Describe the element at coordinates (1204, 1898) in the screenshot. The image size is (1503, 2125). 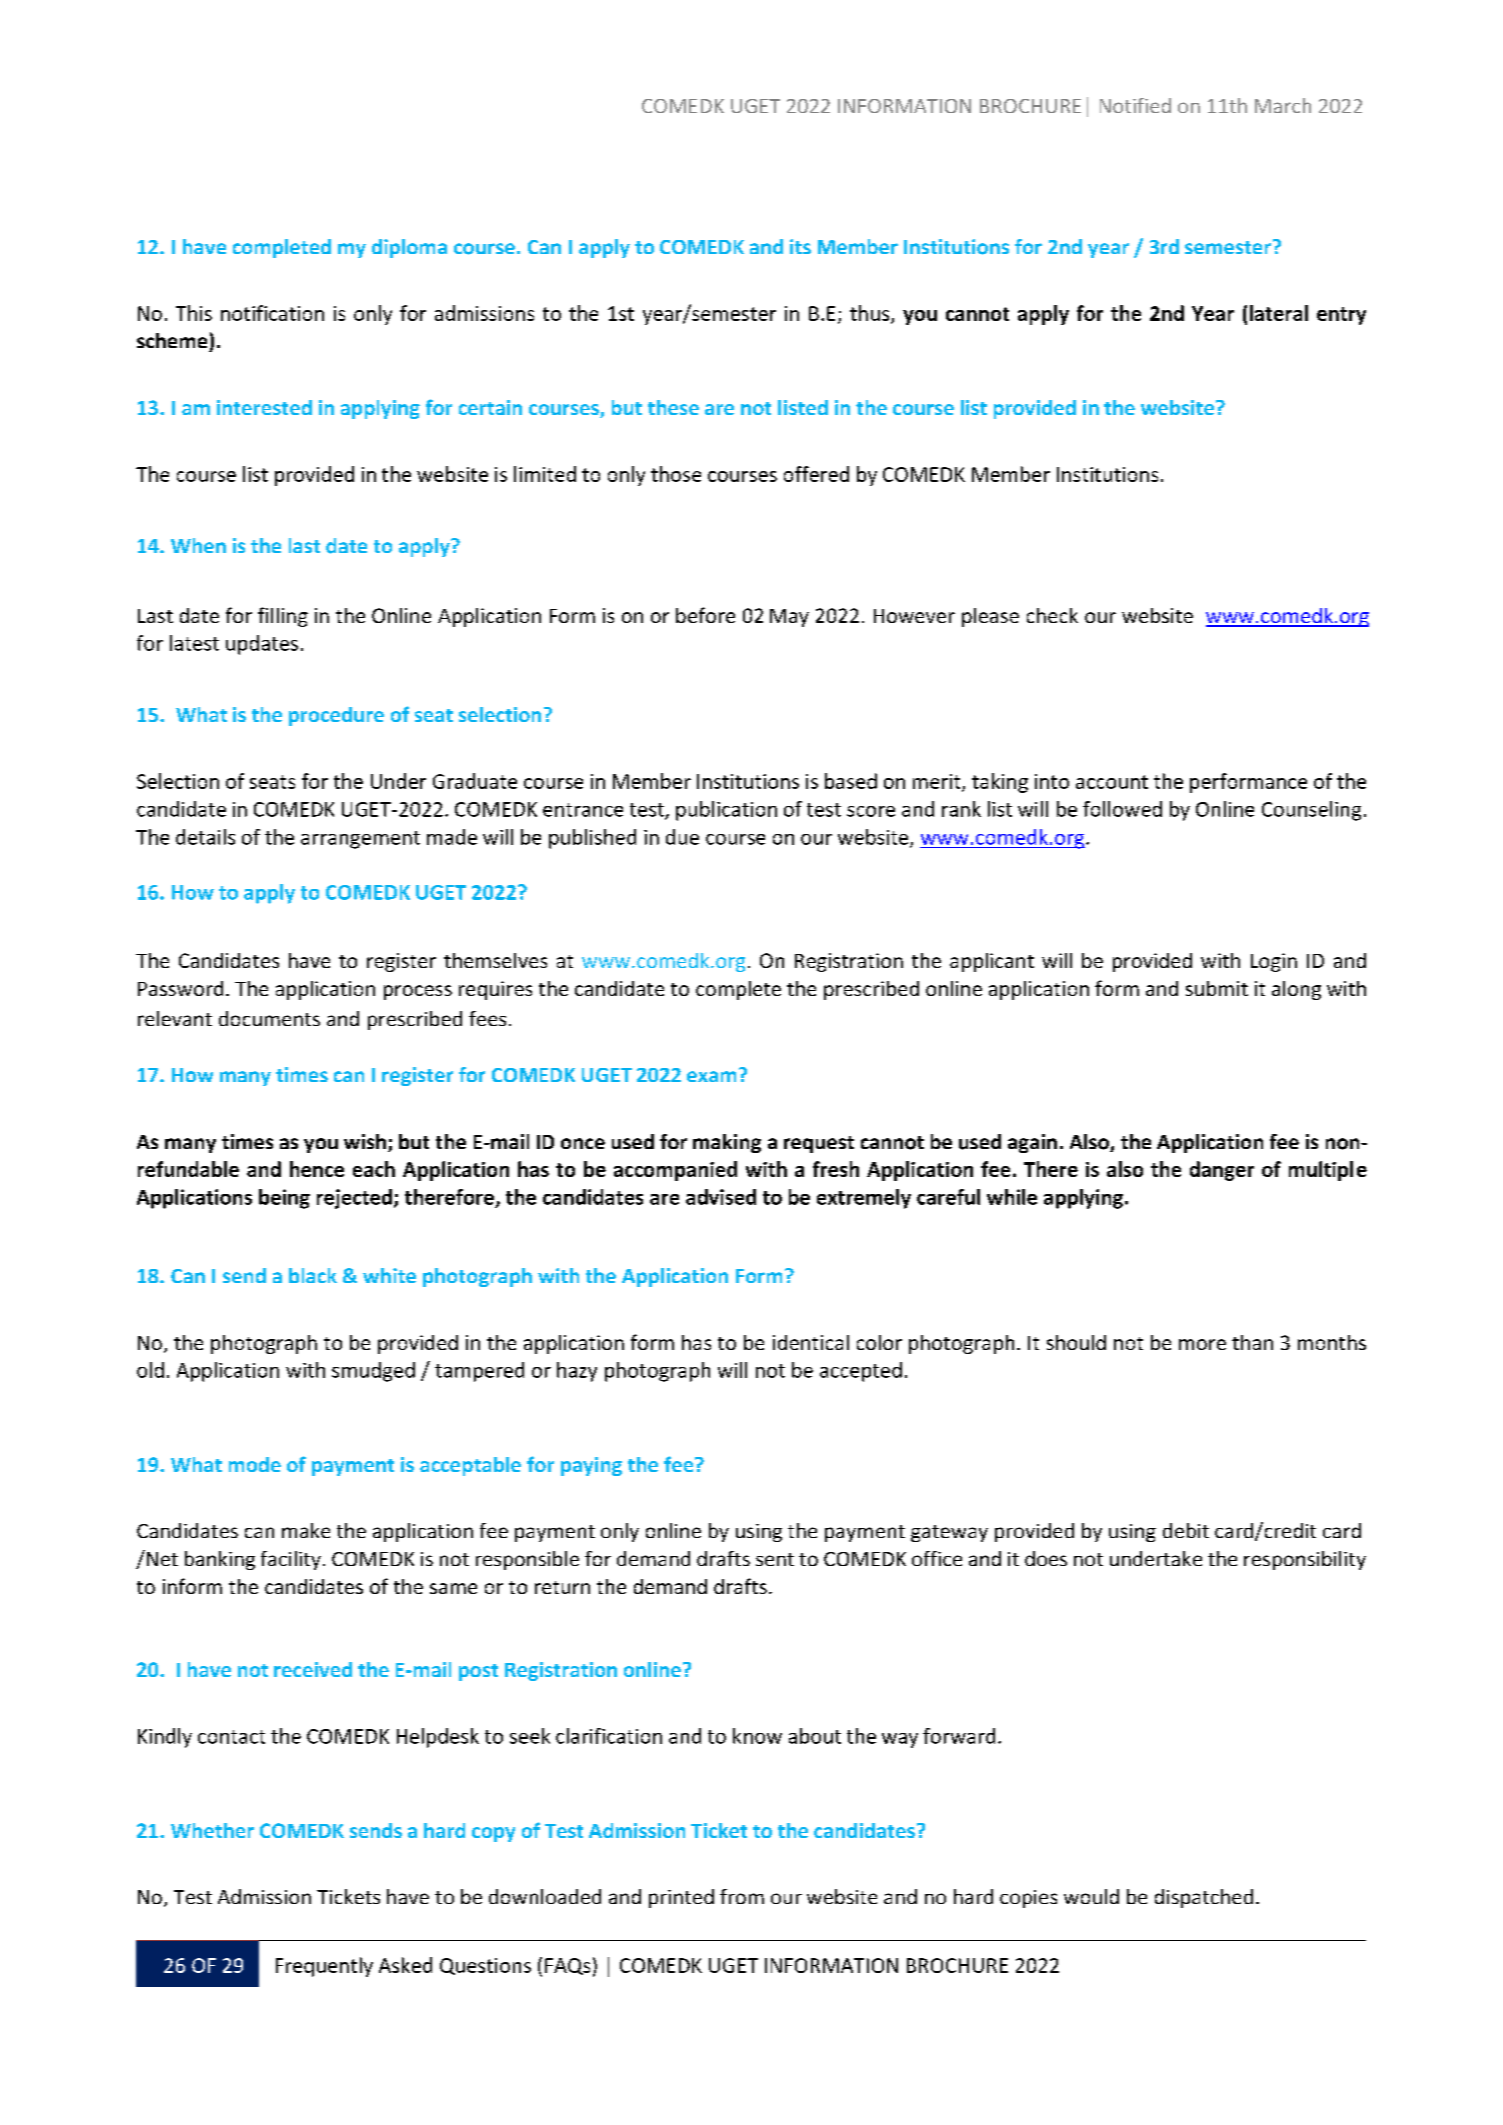
I see `dispatched` at that location.
